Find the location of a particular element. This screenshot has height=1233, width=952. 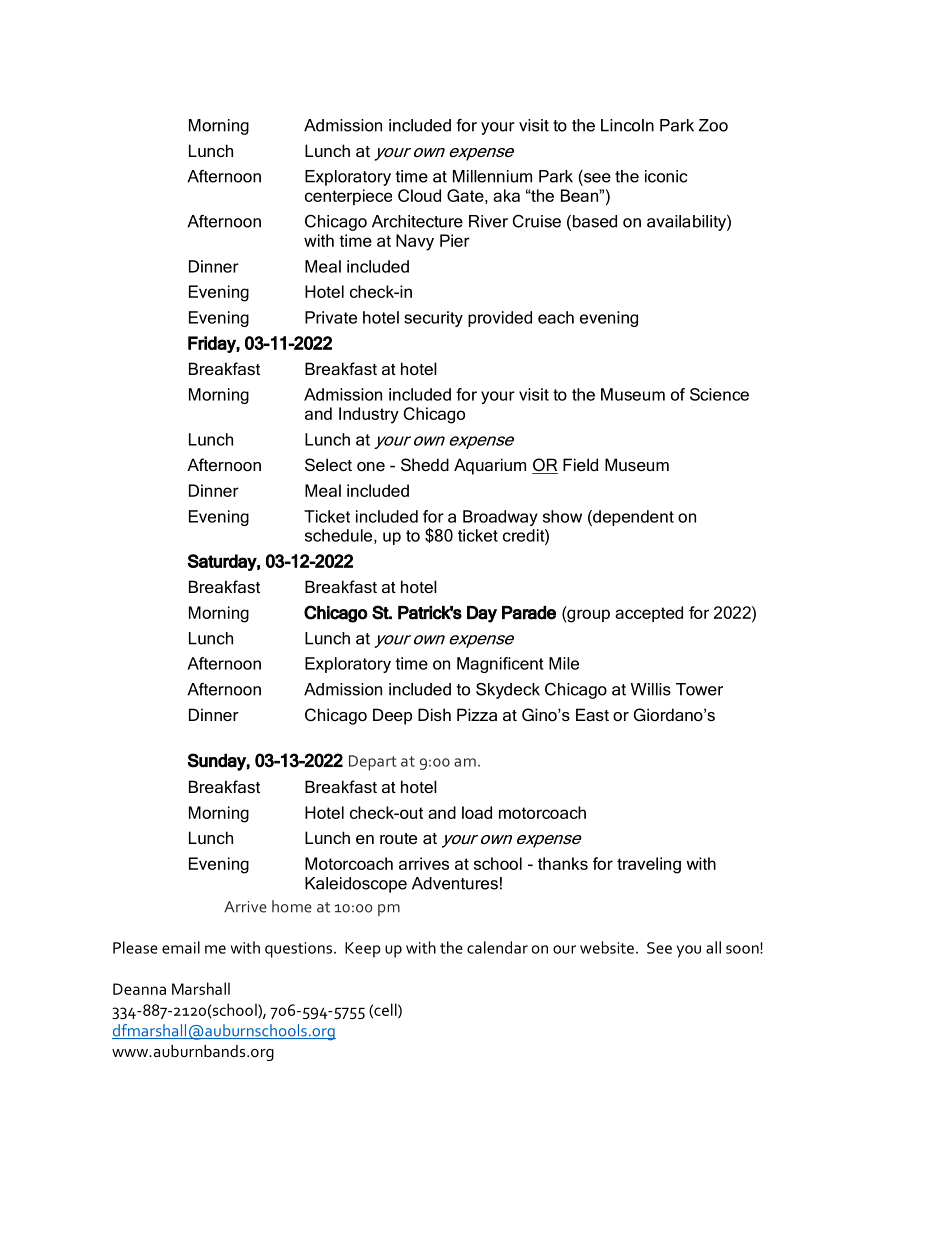

load is located at coordinates (477, 812).
